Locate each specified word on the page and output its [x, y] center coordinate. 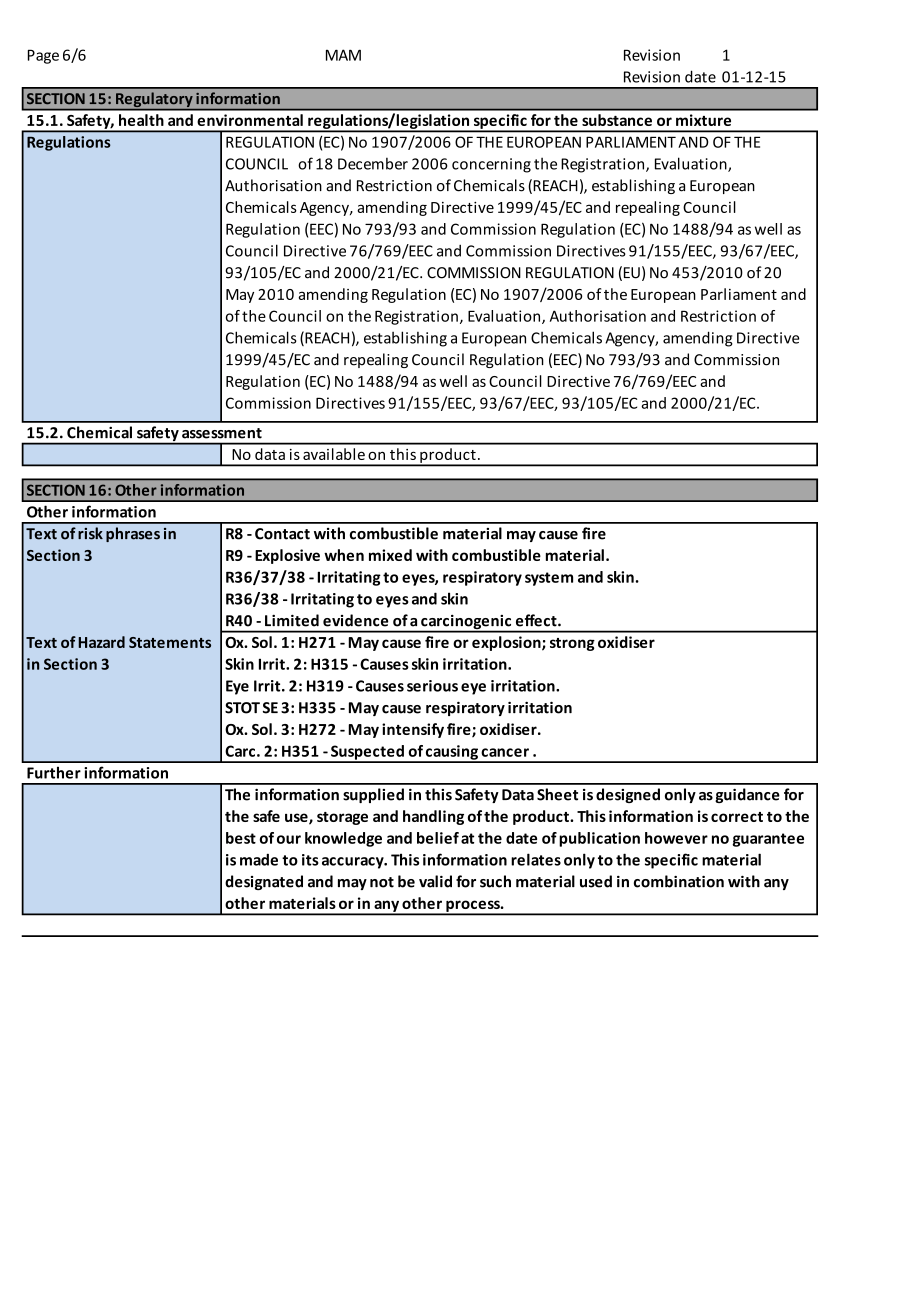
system [549, 579]
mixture [703, 120]
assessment [222, 433]
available [334, 454]
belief [438, 838]
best [241, 838]
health [141, 120]
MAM [343, 55]
